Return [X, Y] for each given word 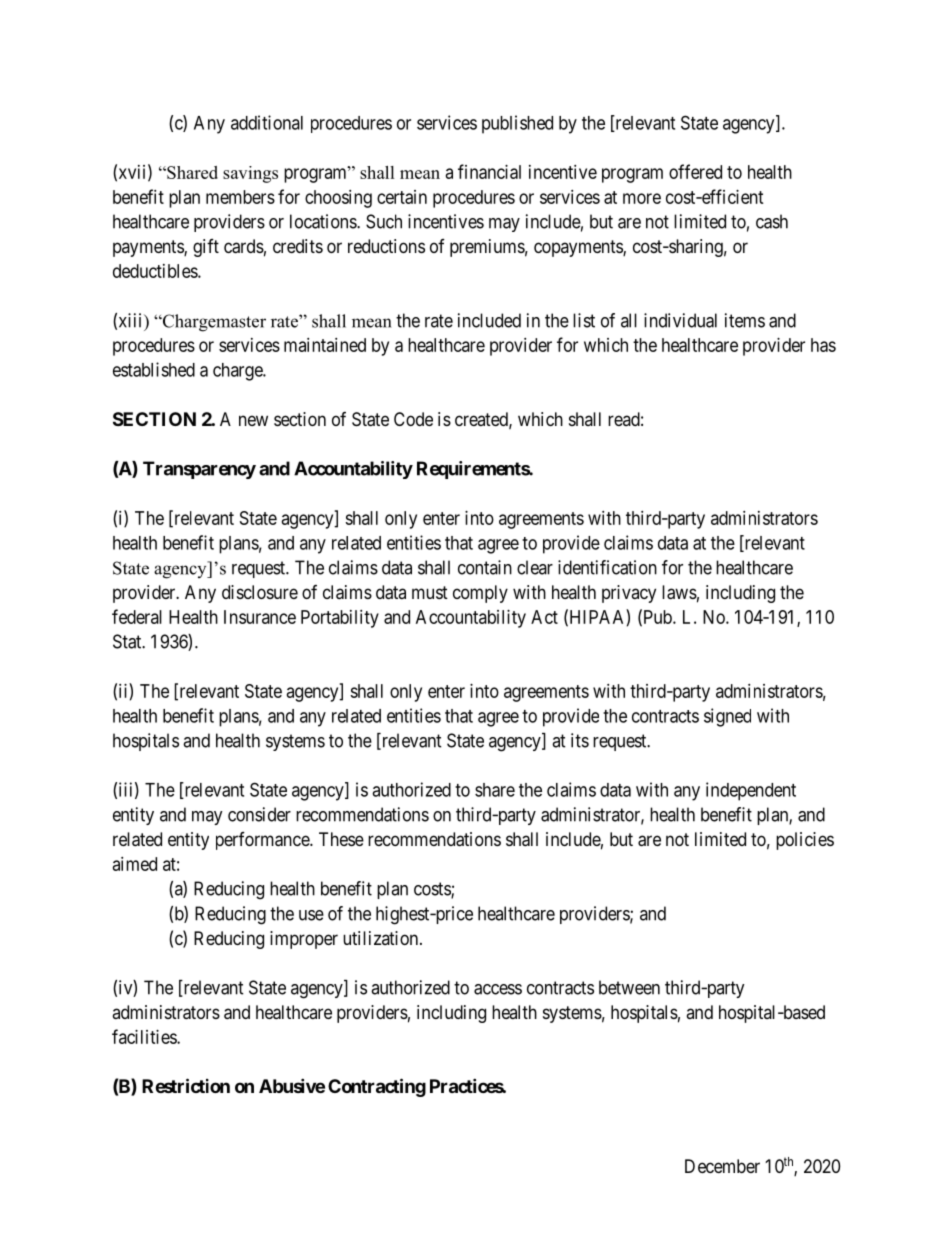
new [253, 420]
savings [250, 174]
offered [695, 171]
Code [413, 419]
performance [263, 841]
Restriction [186, 1085]
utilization [382, 938]
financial [489, 171]
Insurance [260, 617]
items [745, 320]
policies [805, 841]
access [498, 989]
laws [679, 592]
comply [480, 594]
